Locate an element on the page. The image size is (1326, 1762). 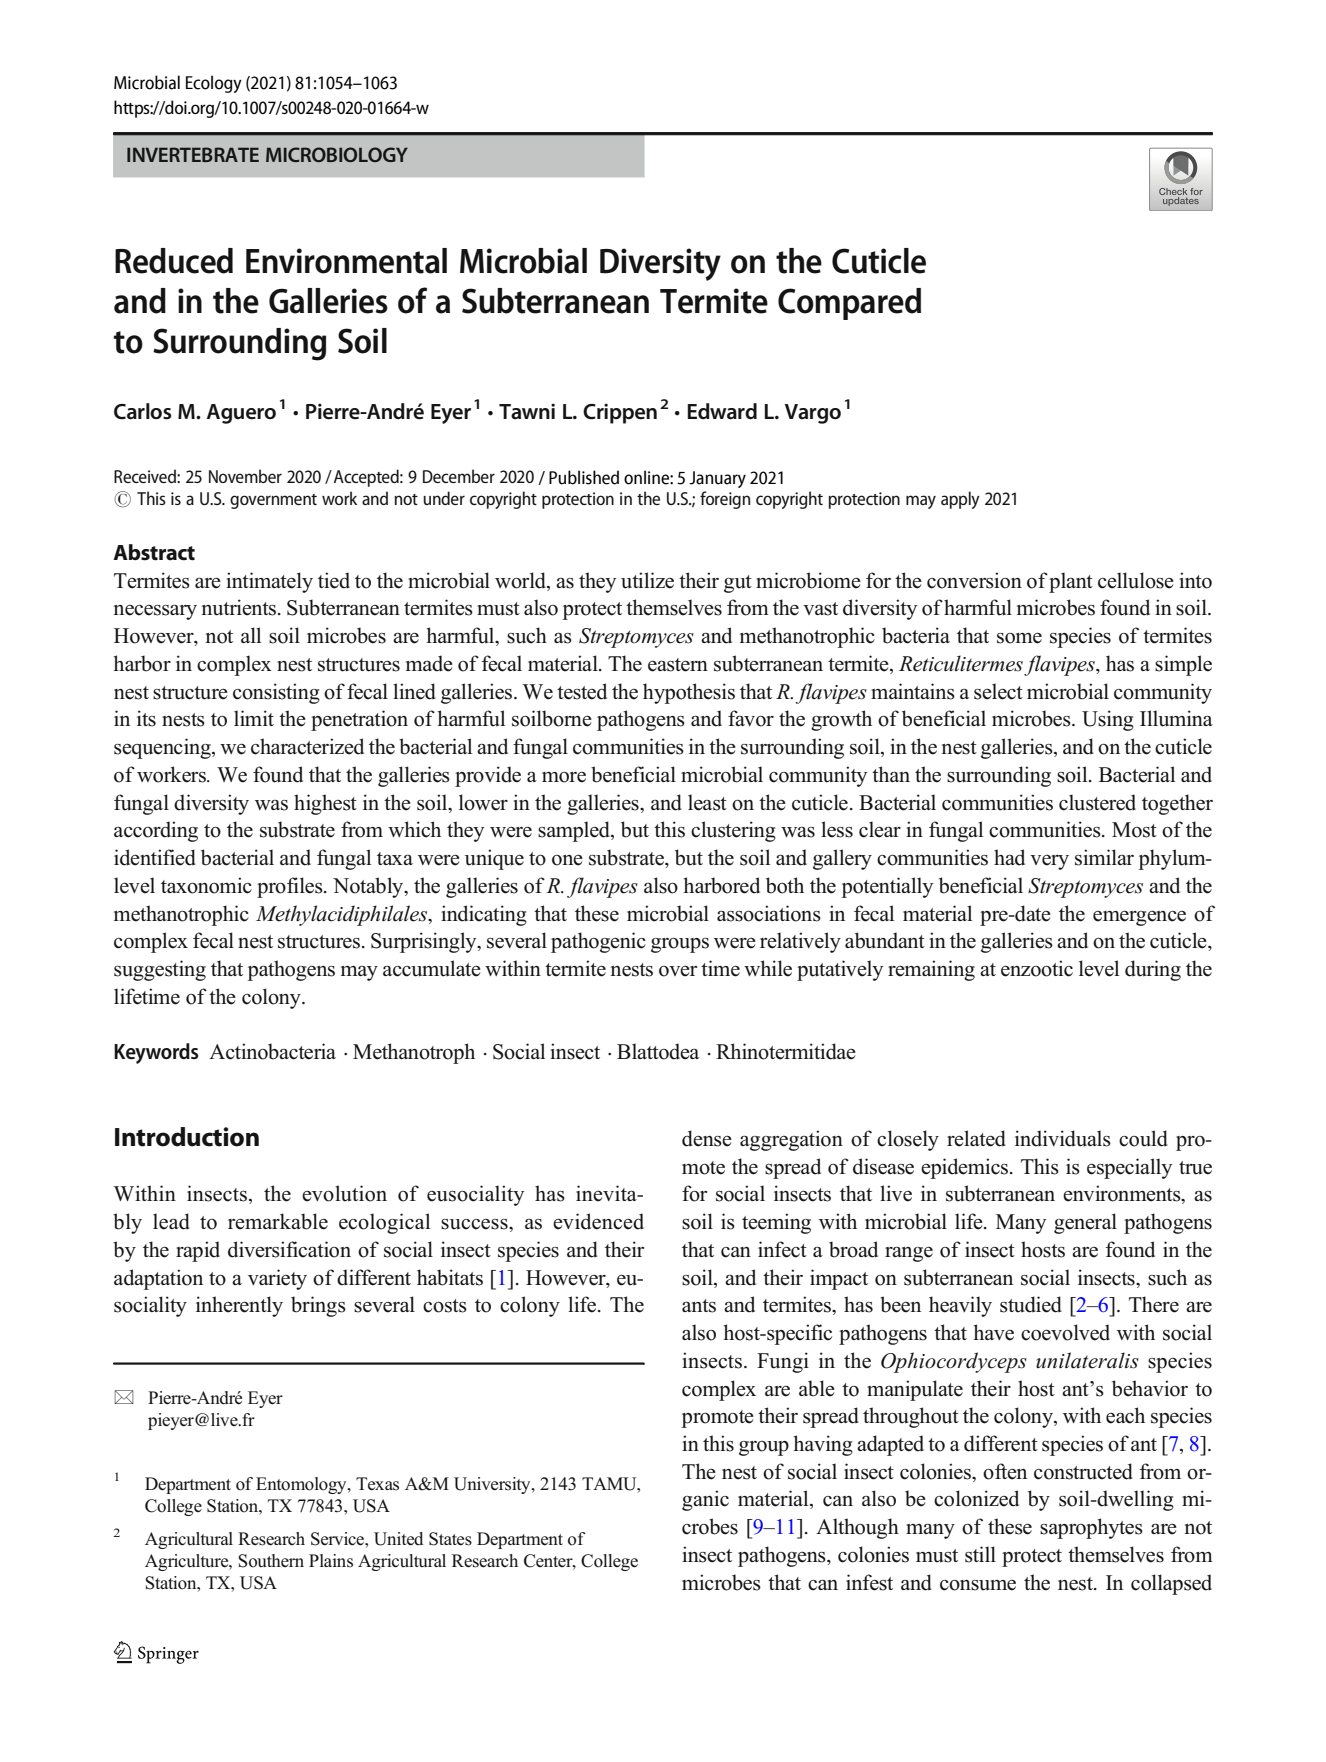
Edward is located at coordinates (722, 411).
